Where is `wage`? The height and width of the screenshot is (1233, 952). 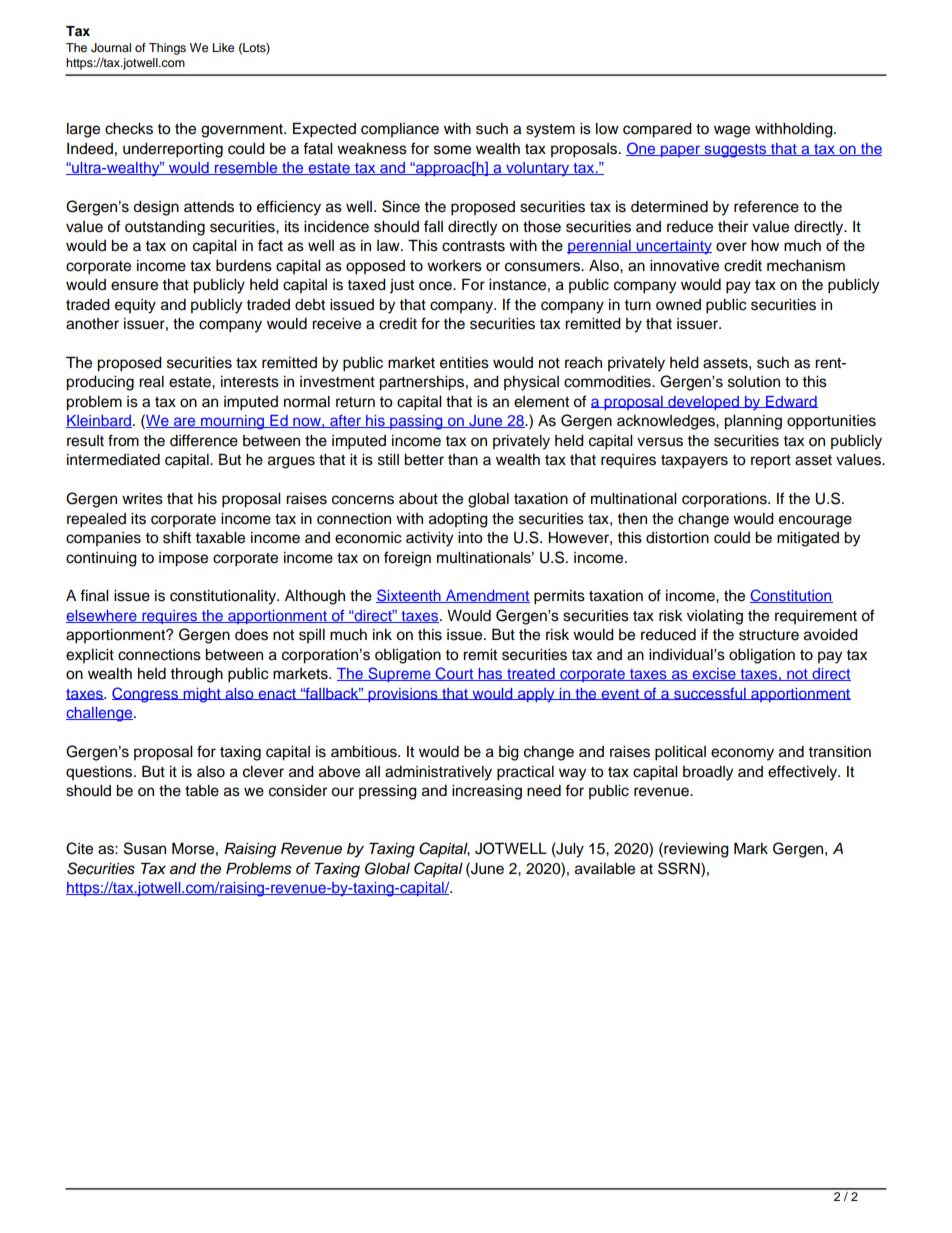
wage is located at coordinates (732, 131).
